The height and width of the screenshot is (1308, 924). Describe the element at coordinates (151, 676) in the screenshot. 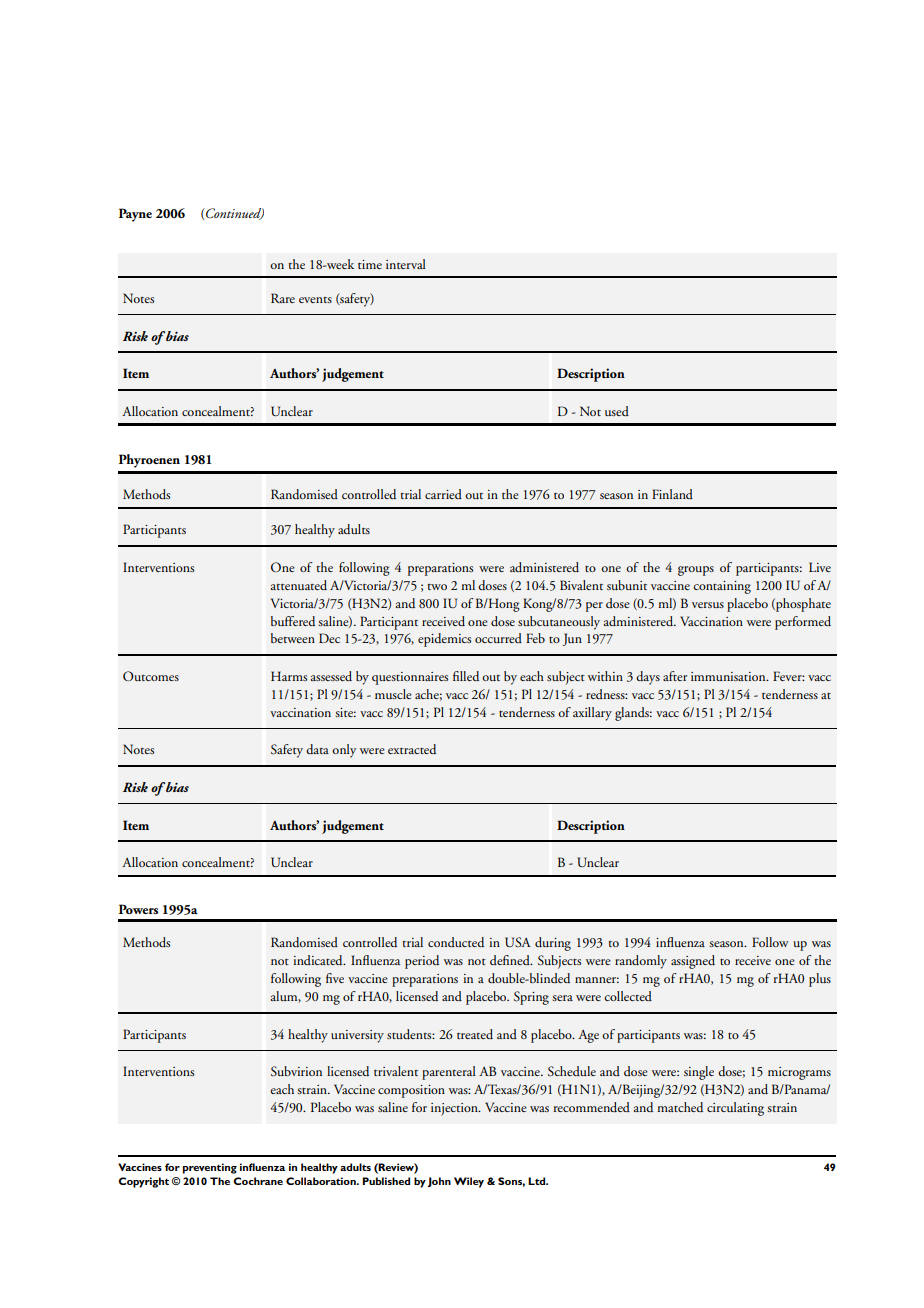

I see `Outcomes` at that location.
